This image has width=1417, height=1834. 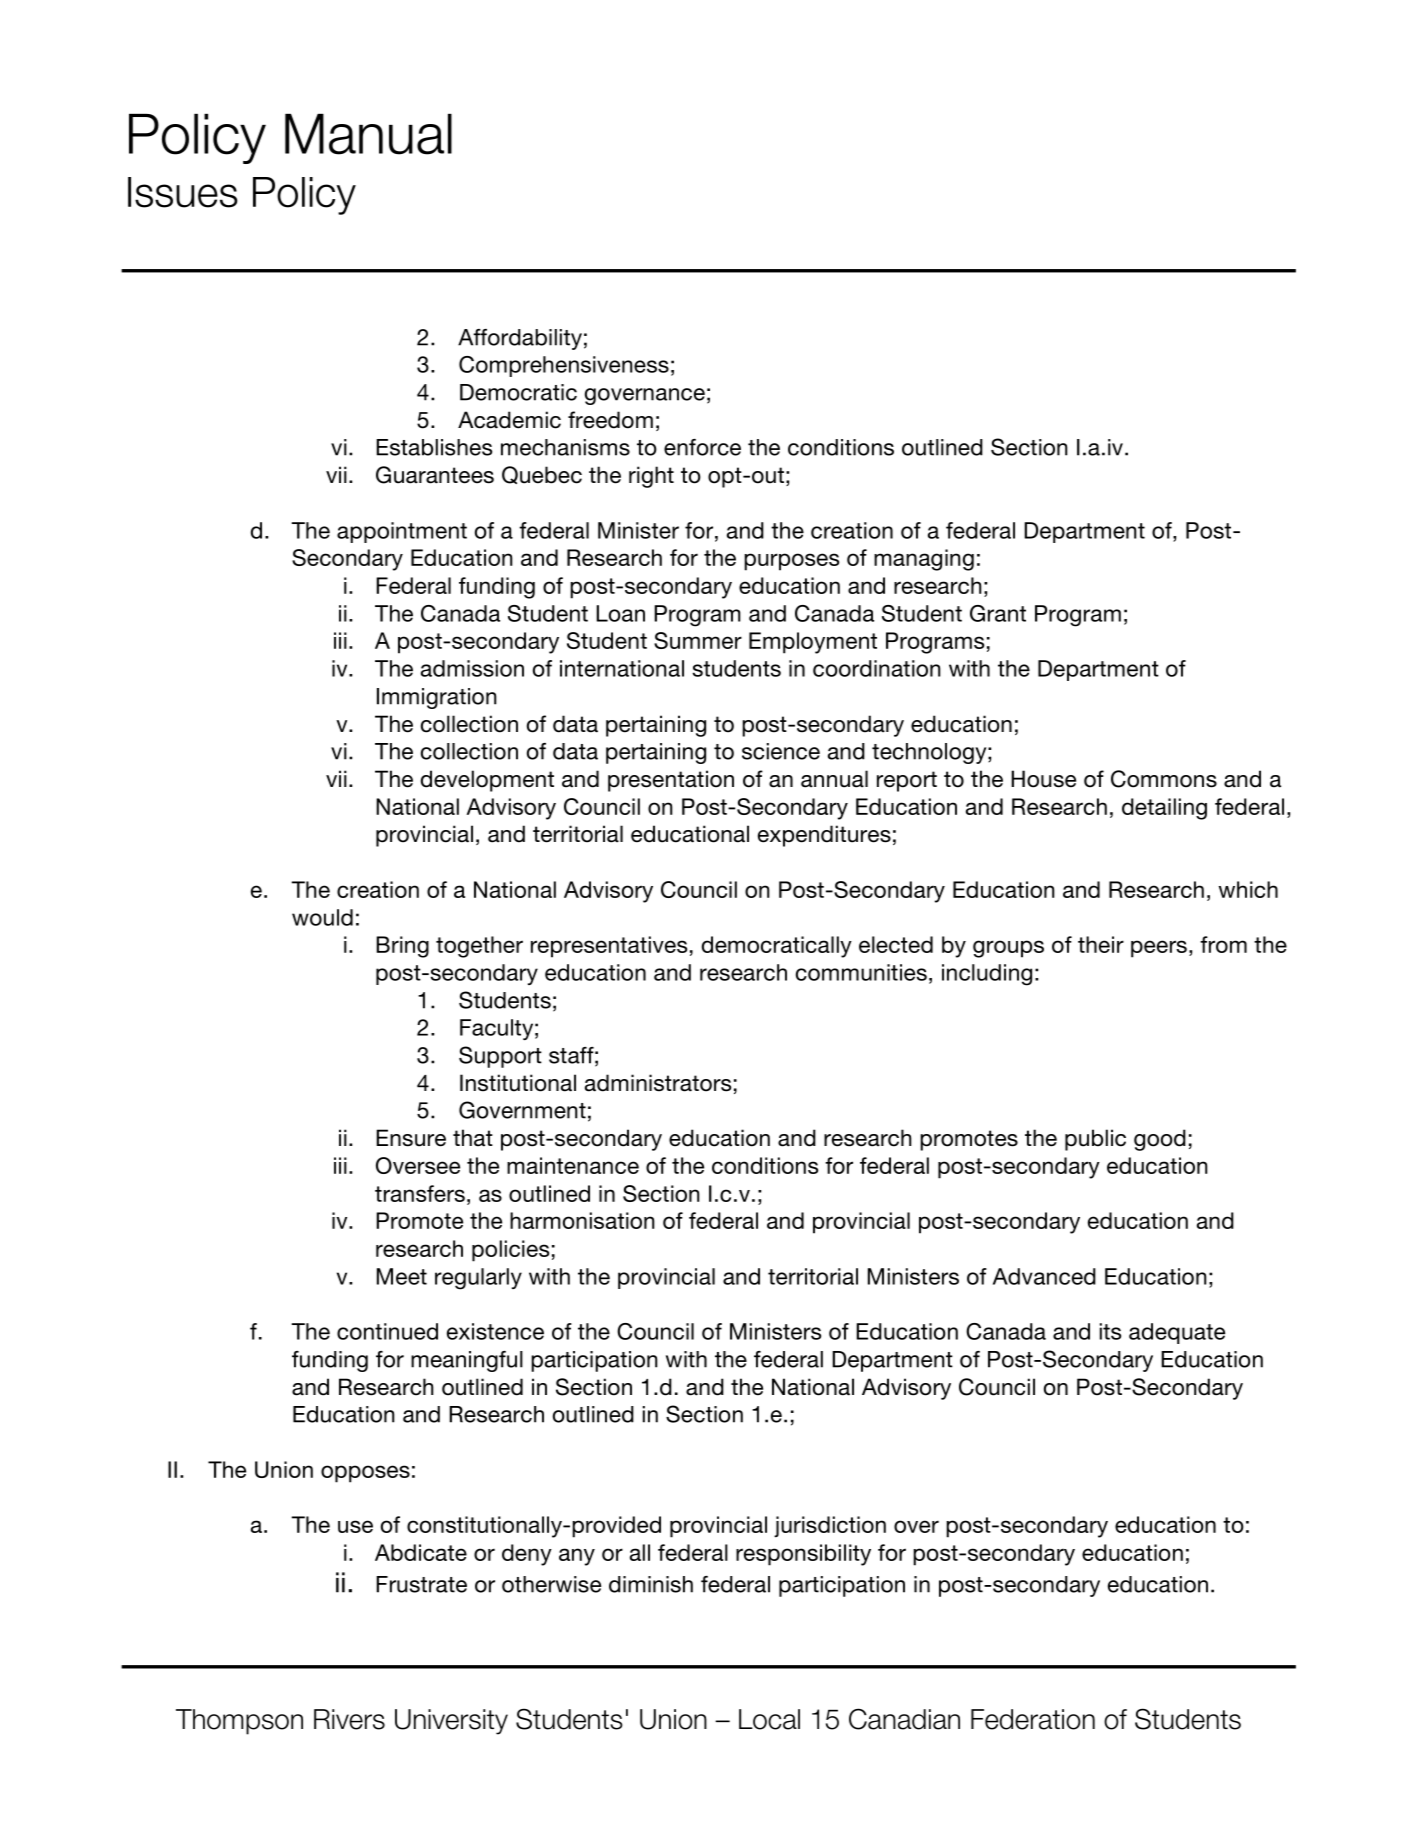 What do you see at coordinates (368, 134) in the image?
I see `Manual` at bounding box center [368, 134].
